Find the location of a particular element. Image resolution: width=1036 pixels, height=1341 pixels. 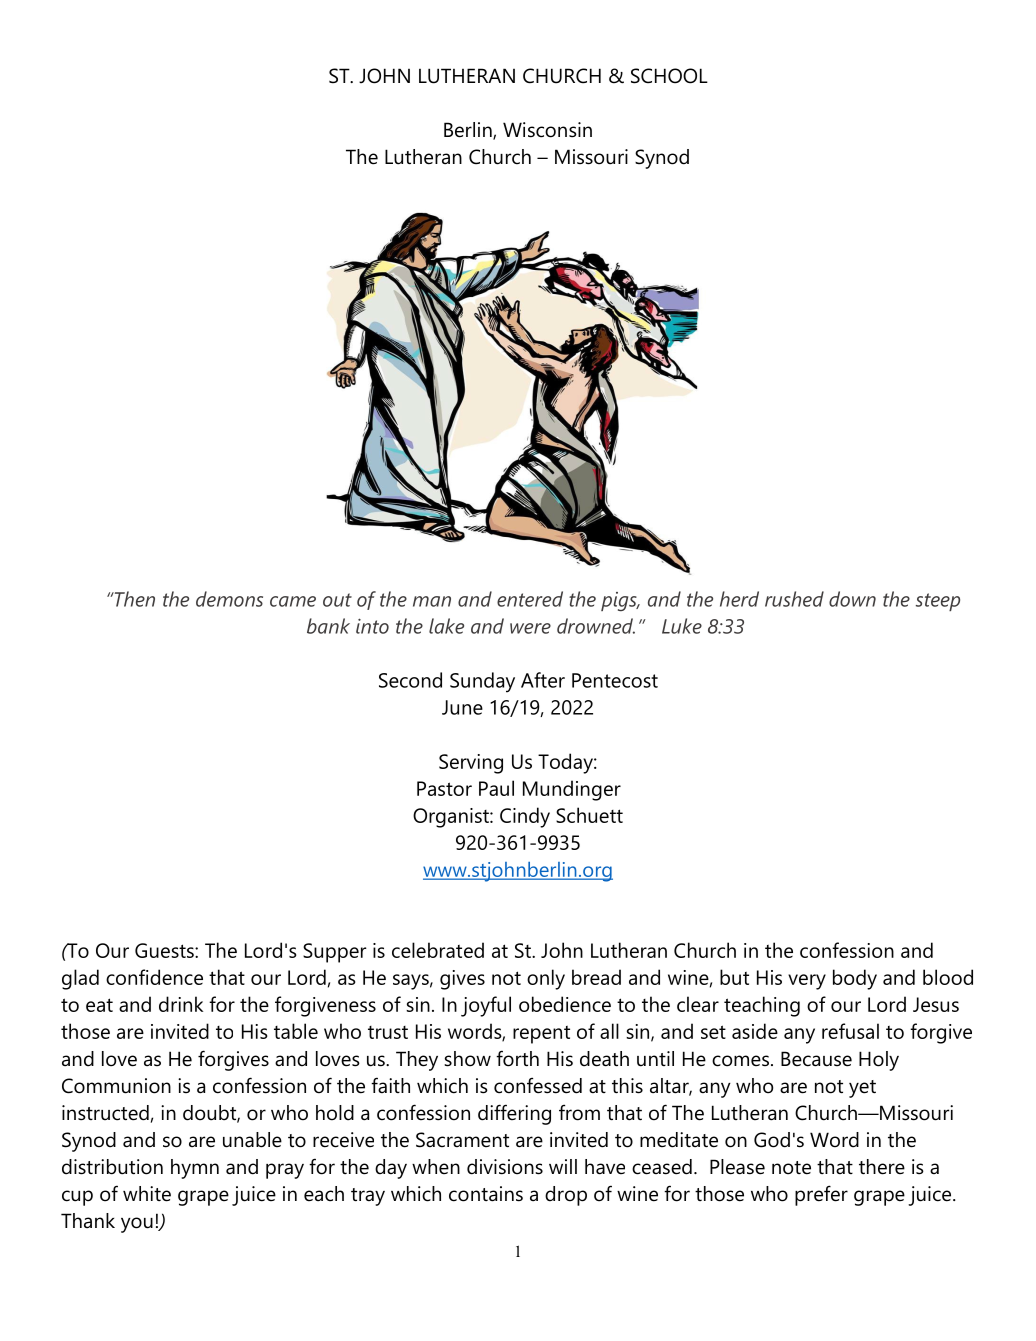

hymn is located at coordinates (195, 1169).
